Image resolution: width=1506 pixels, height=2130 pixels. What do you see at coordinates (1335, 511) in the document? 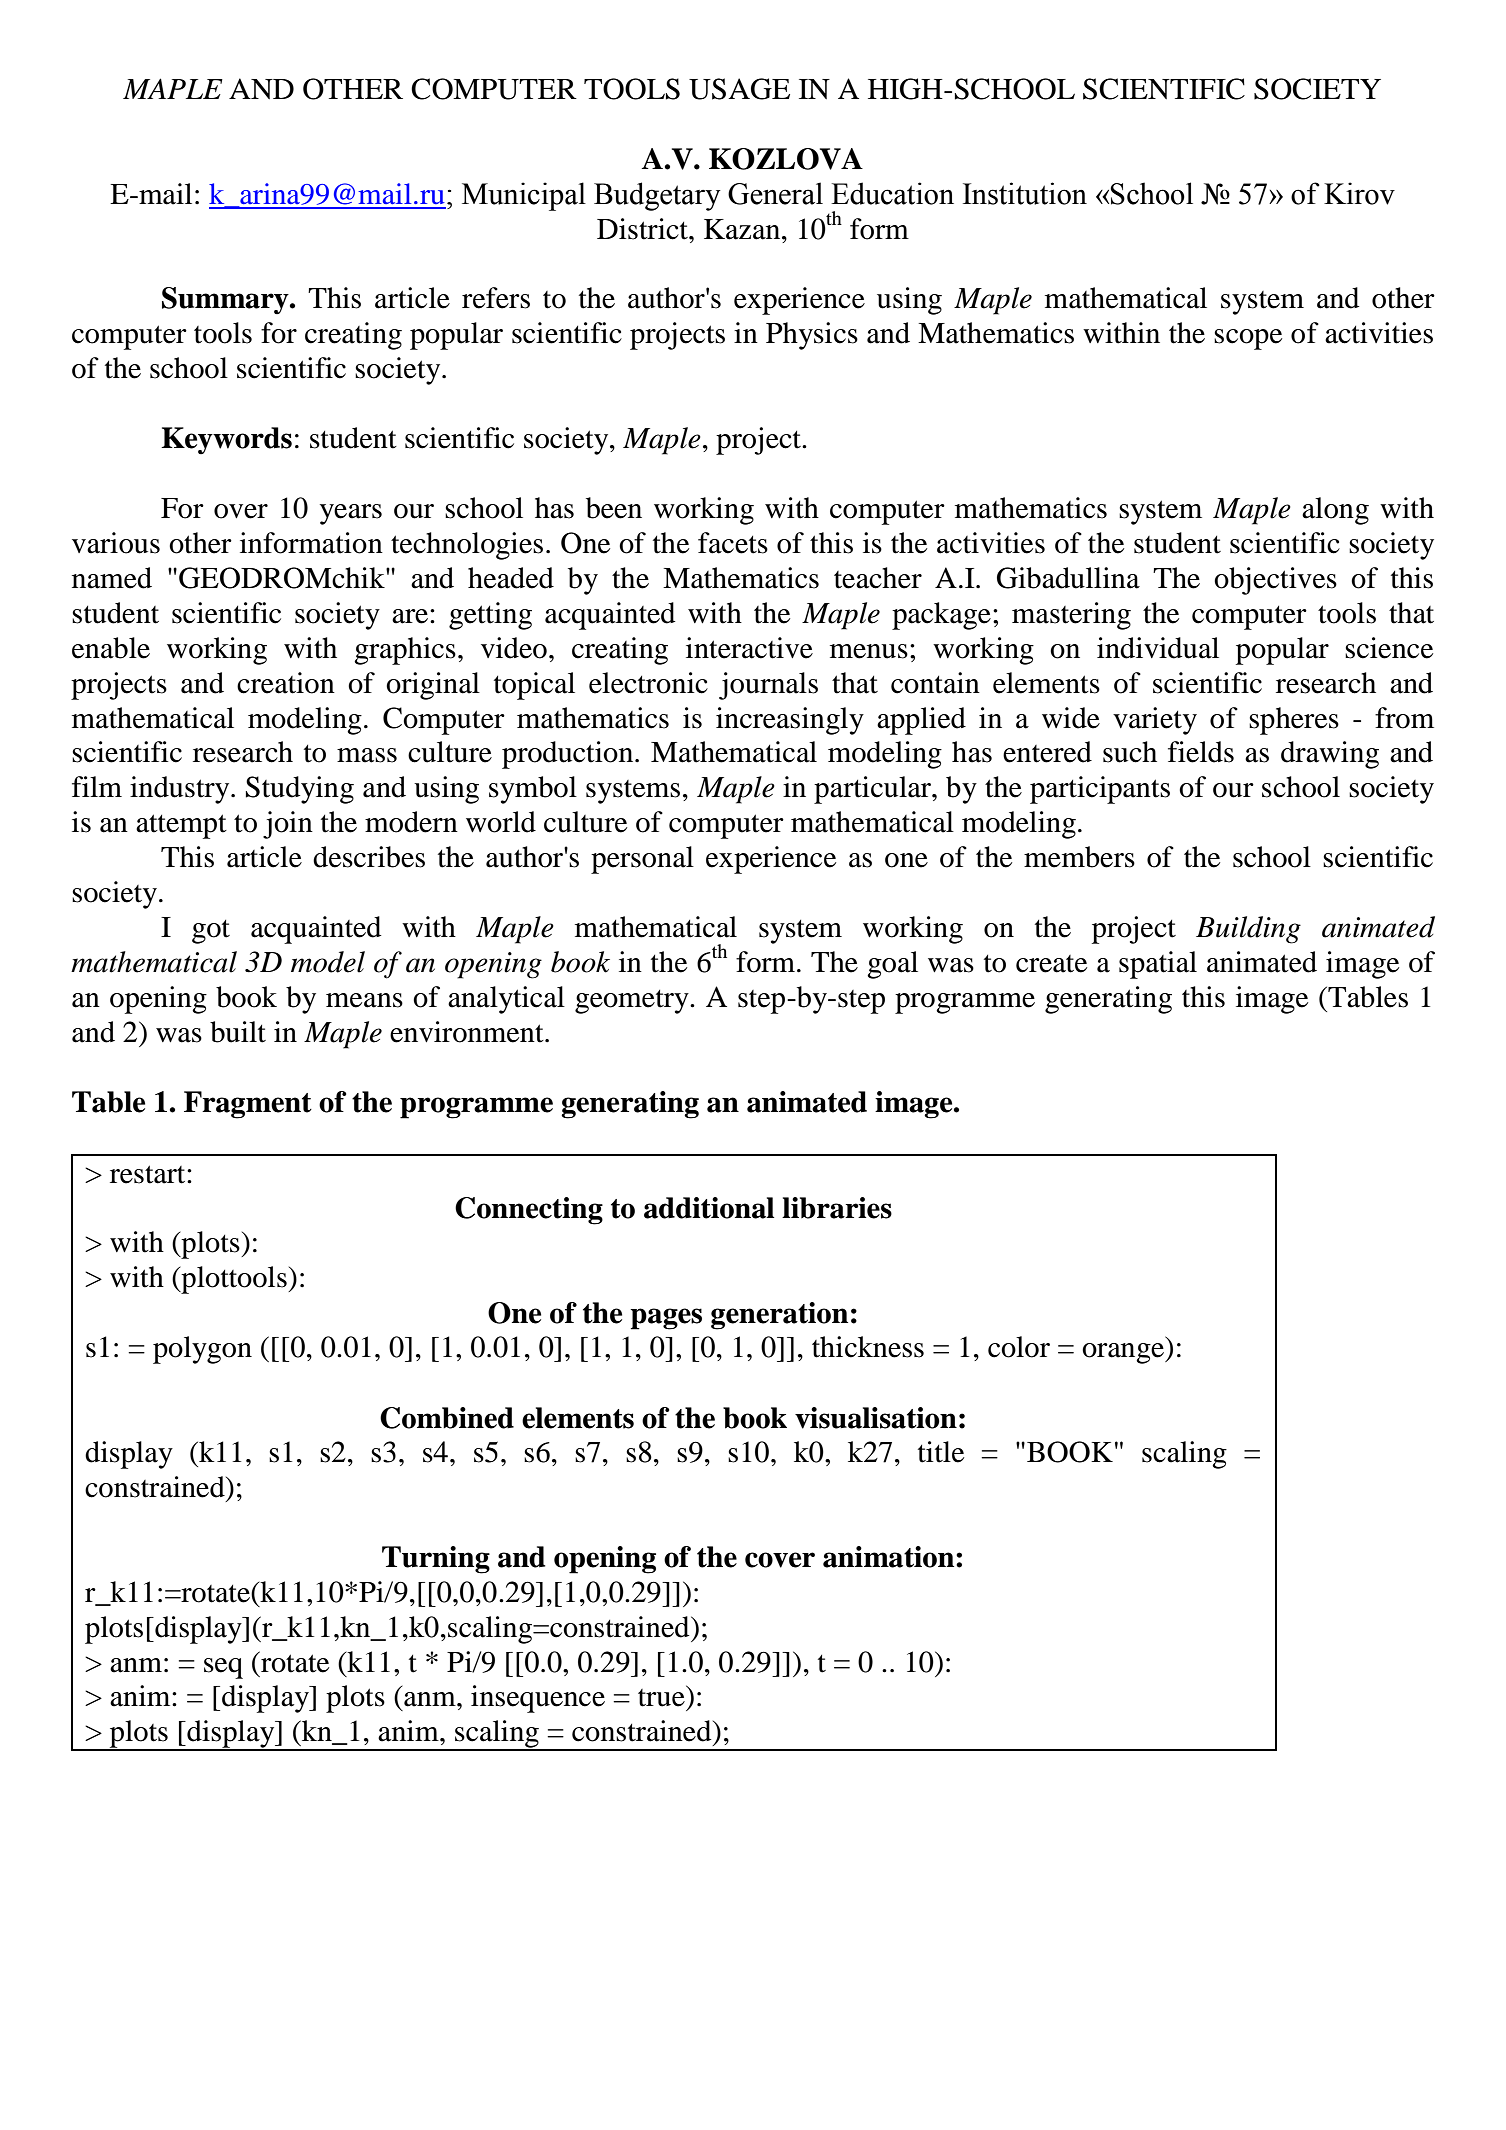
I see `along` at bounding box center [1335, 511].
